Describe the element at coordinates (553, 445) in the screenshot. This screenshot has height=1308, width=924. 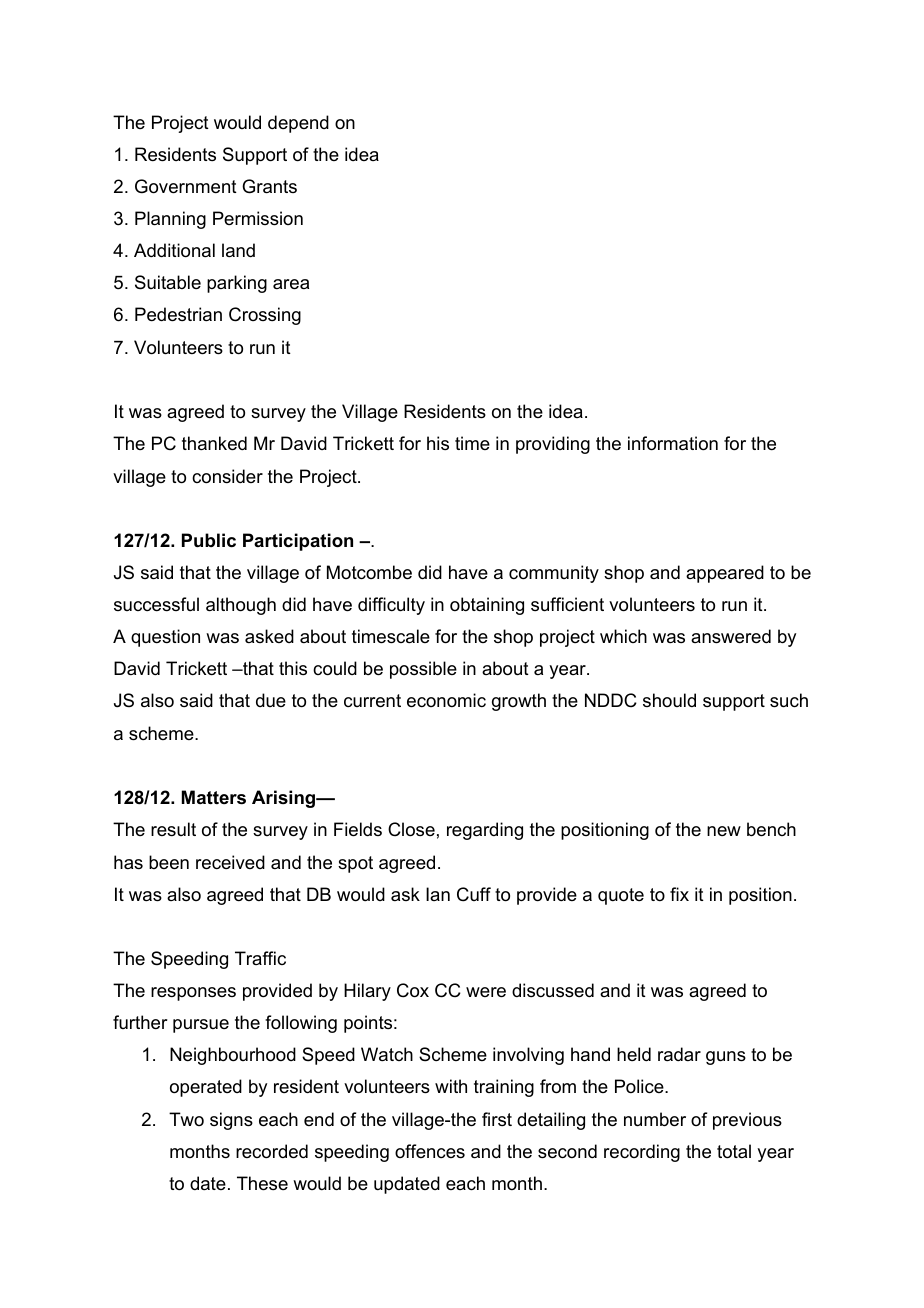
I see `providing` at that location.
